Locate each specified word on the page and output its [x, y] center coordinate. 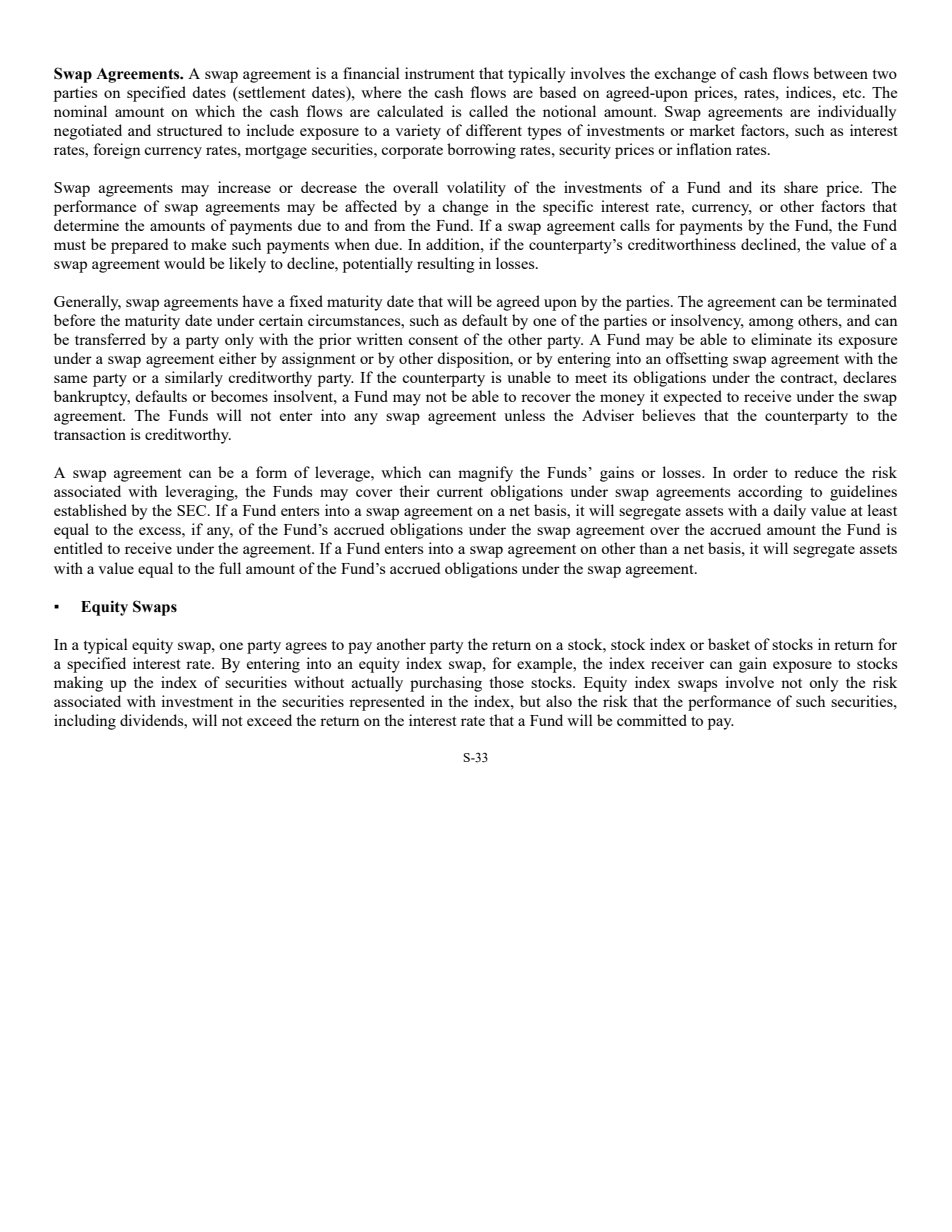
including [85, 722]
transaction [90, 434]
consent [433, 340]
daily [789, 512]
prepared [139, 246]
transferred [110, 339]
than [653, 548]
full [230, 568]
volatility [476, 189]
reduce [816, 472]
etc [853, 93]
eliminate [781, 339]
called [488, 111]
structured [189, 130]
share [801, 187]
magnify [485, 474]
